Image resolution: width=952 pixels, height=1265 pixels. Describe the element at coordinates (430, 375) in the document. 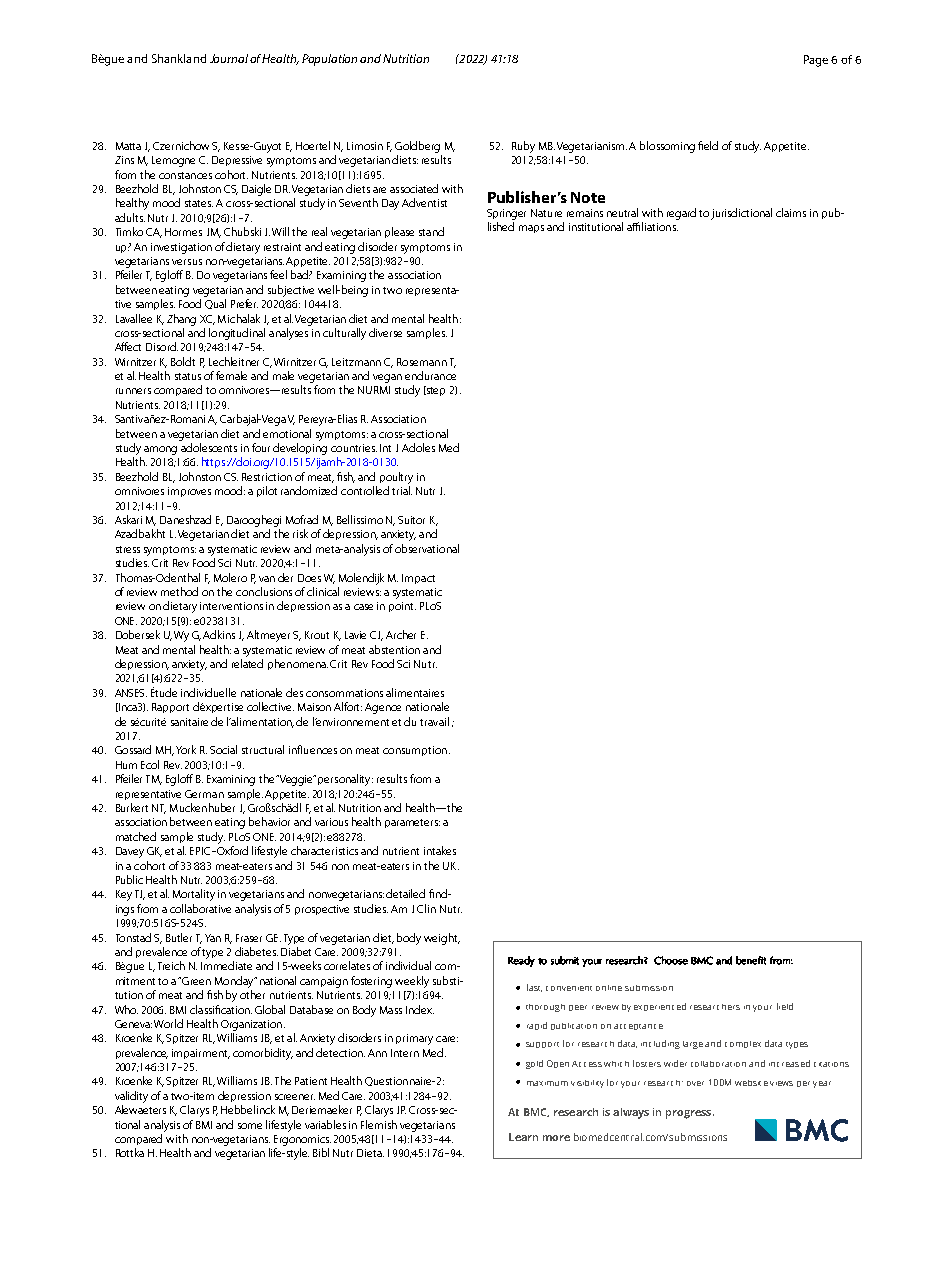

I see `endurance` at that location.
